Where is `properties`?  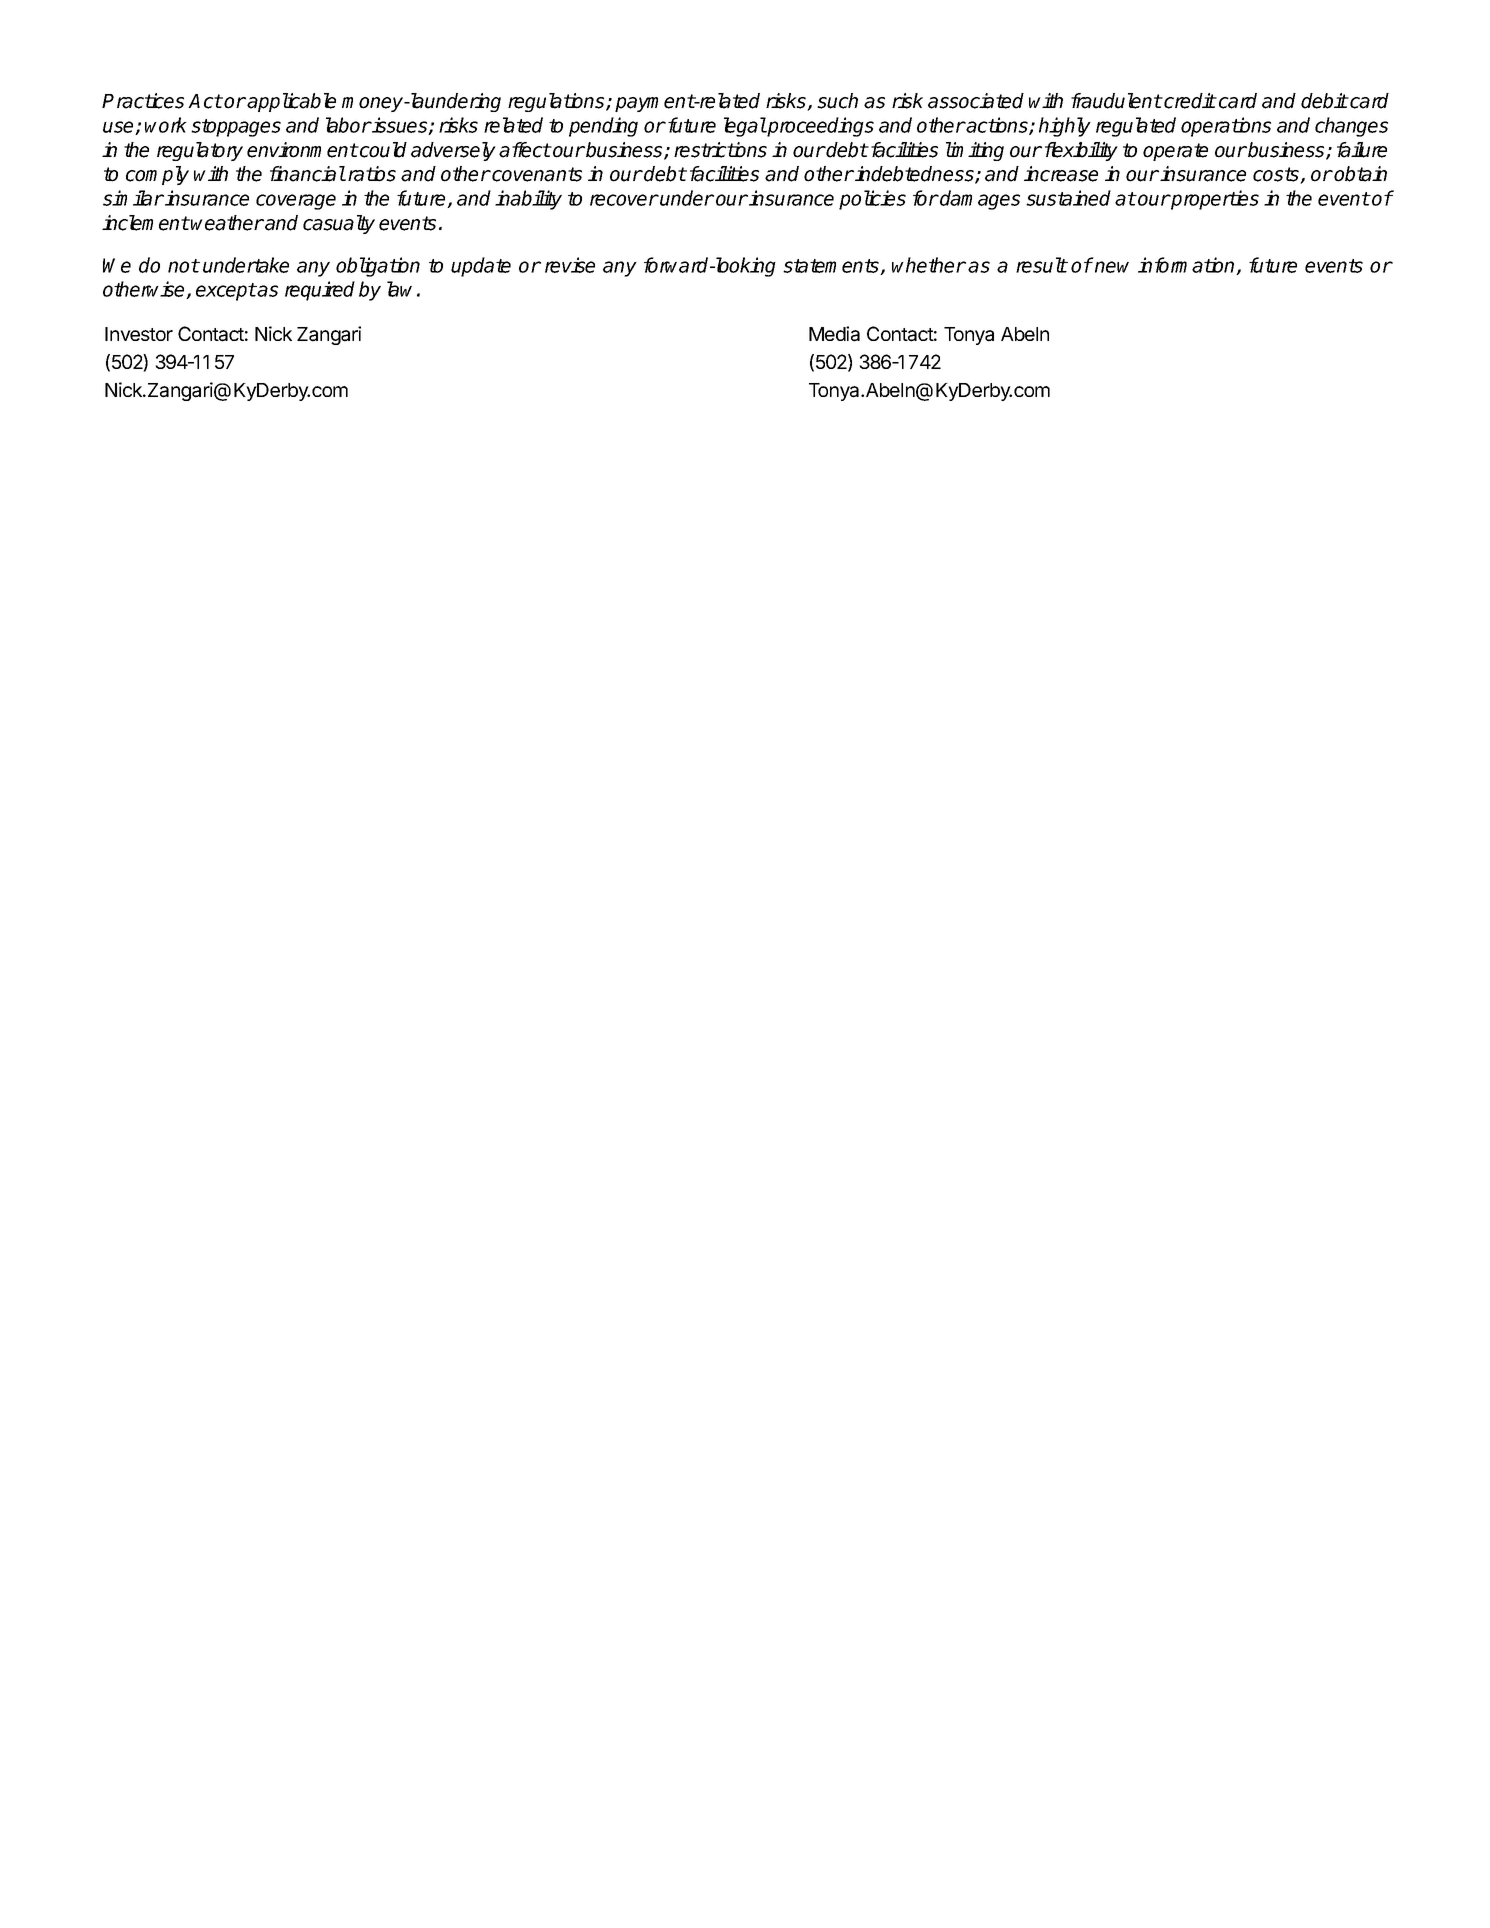 properties is located at coordinates (1214, 200).
